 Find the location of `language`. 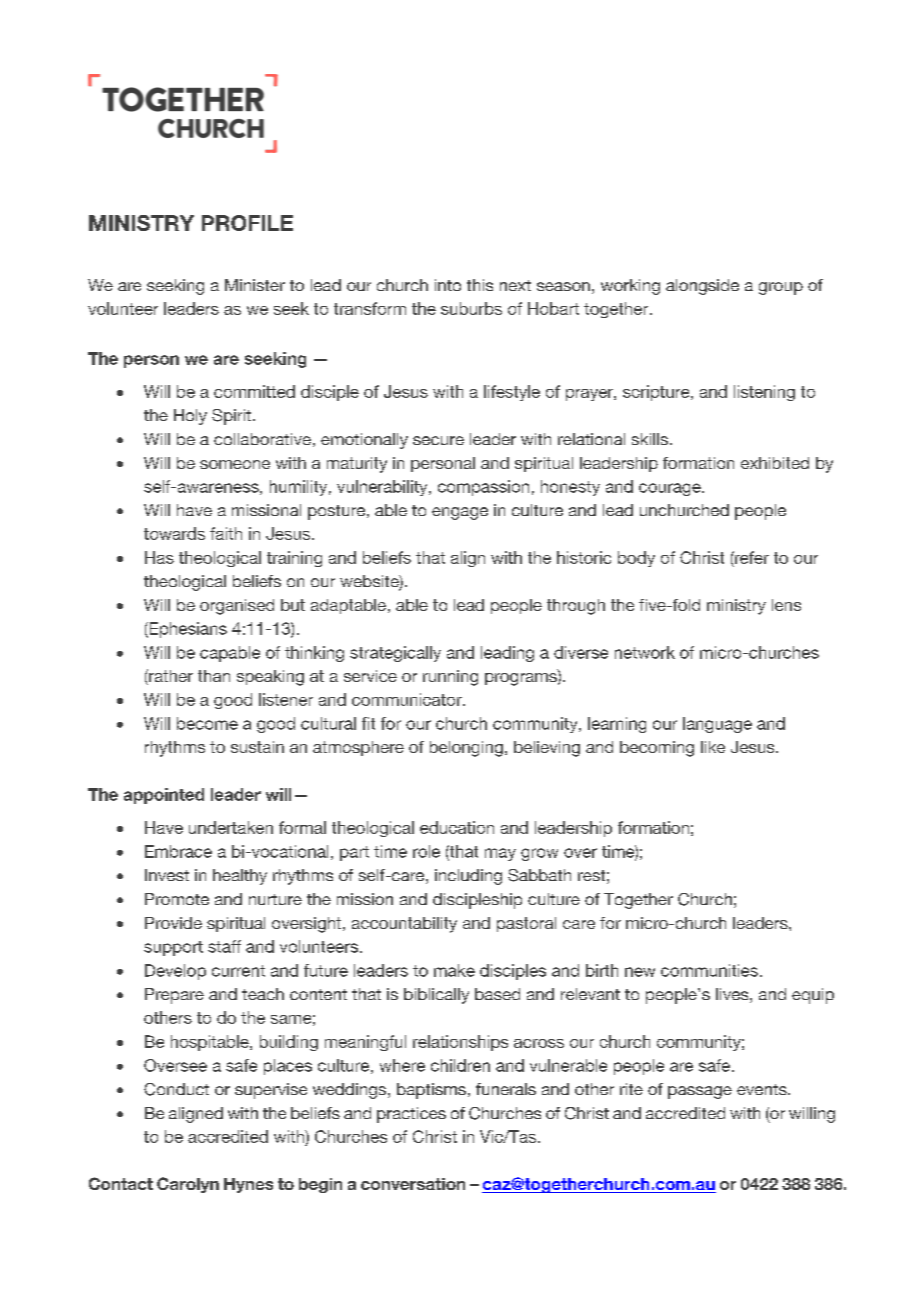

language is located at coordinates (717, 725).
